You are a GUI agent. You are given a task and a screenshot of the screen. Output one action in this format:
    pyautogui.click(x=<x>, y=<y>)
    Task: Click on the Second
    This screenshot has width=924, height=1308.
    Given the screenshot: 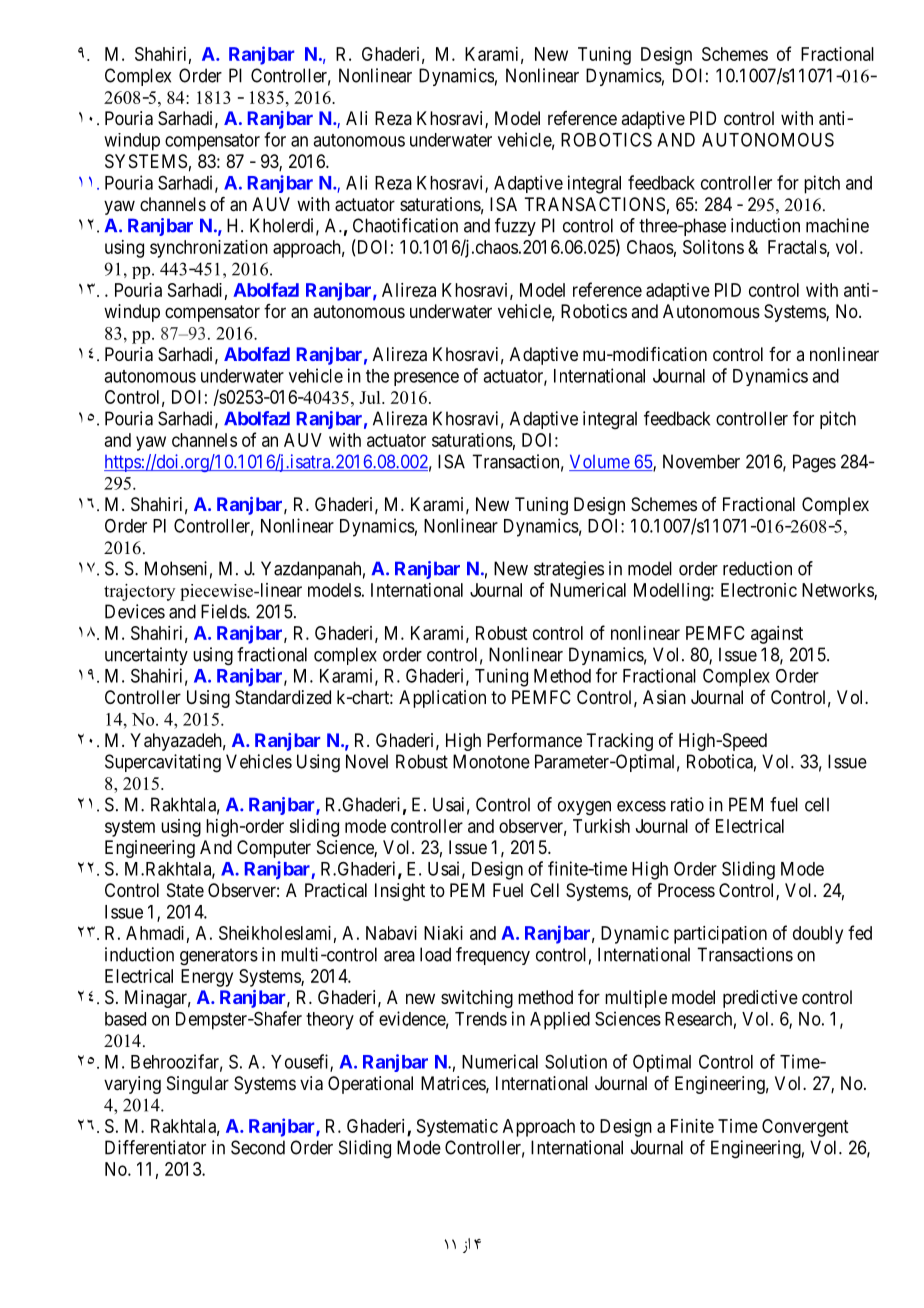 What is the action you would take?
    pyautogui.click(x=258, y=1147)
